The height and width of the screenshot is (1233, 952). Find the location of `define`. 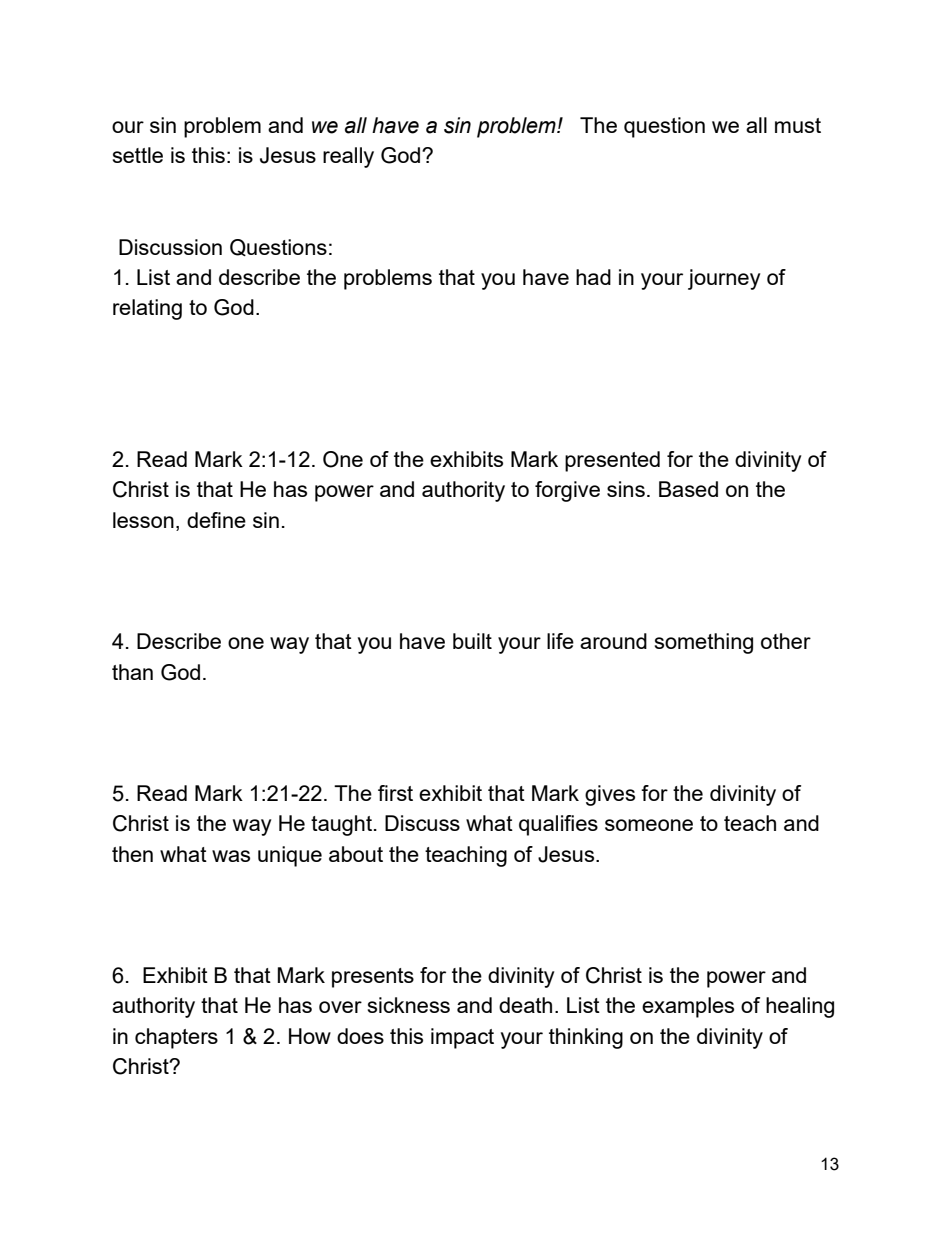

define is located at coordinates (216, 520).
